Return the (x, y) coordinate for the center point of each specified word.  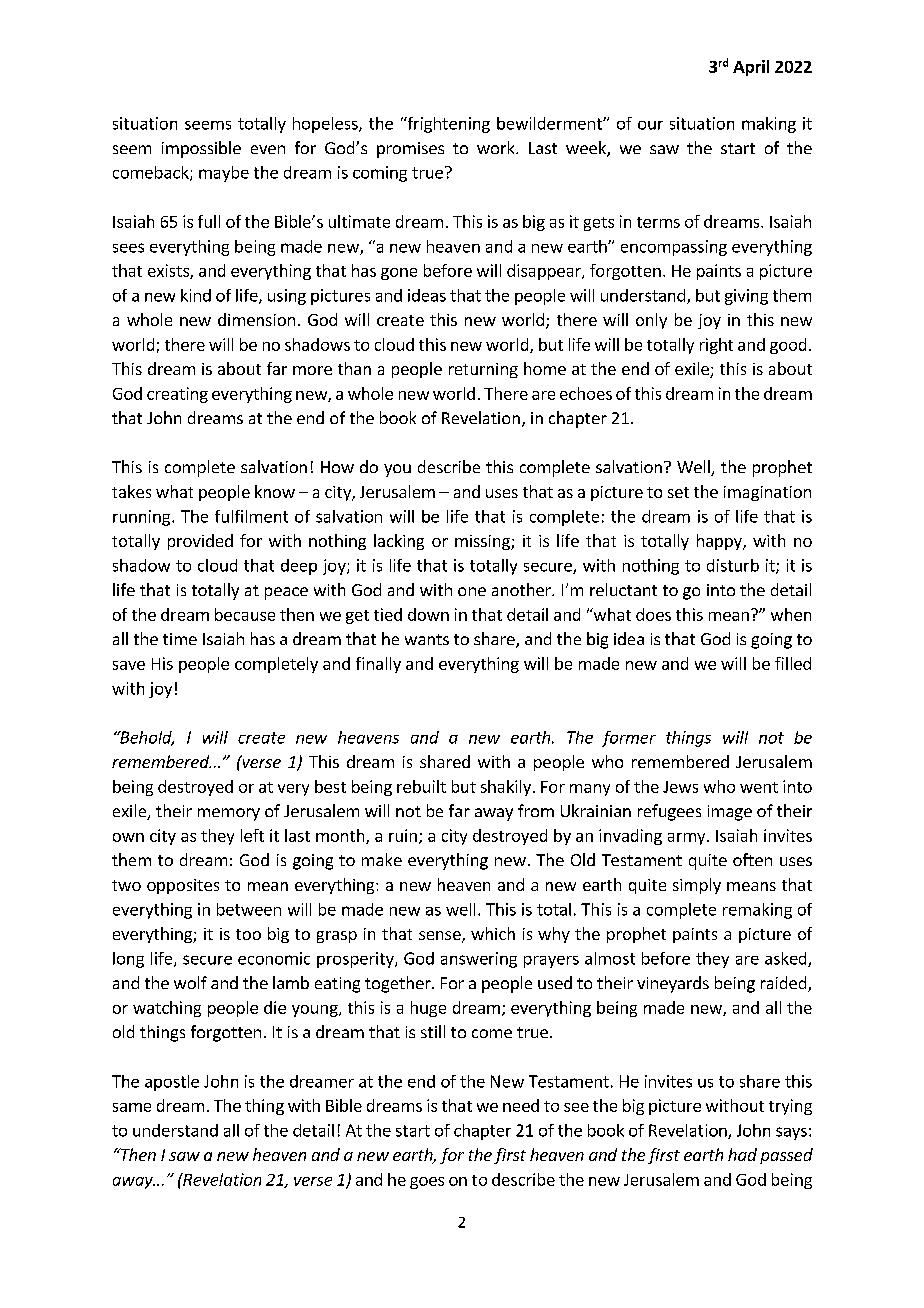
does (653, 614)
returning (483, 370)
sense (441, 937)
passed (786, 1156)
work (497, 147)
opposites (183, 886)
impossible (201, 149)
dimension (256, 319)
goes (427, 1183)
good (788, 346)
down (428, 614)
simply (697, 886)
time (180, 639)
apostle (172, 1083)
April (751, 68)
